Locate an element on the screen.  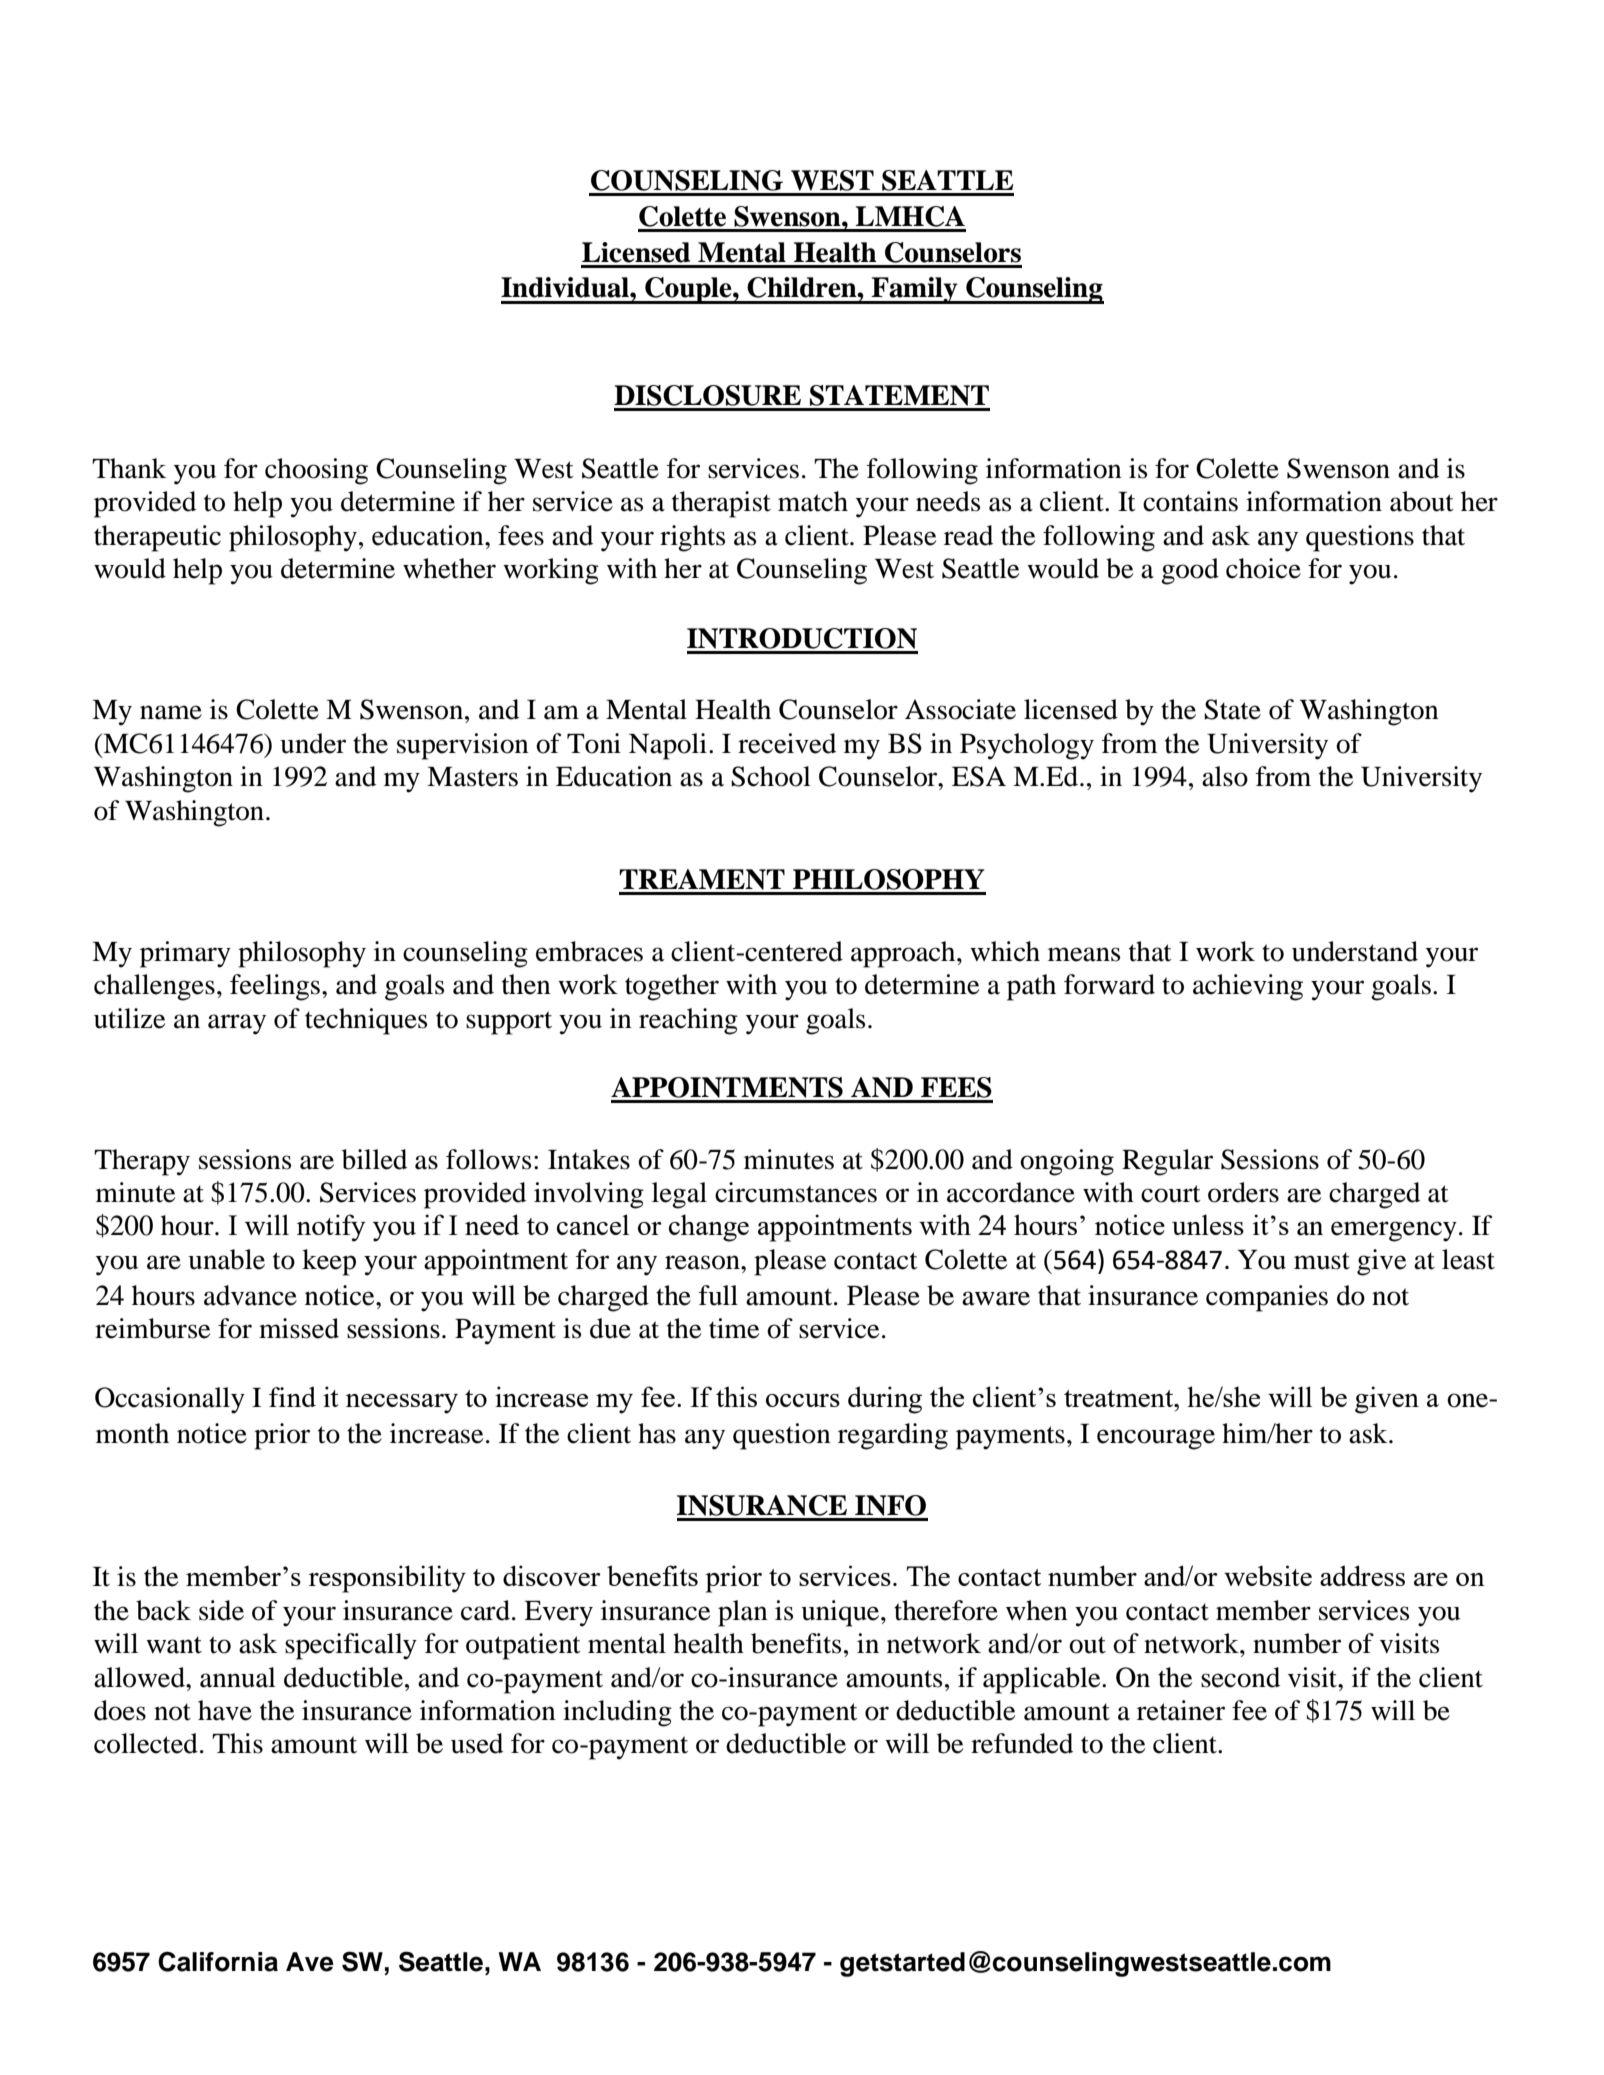
received is located at coordinates (787, 743).
